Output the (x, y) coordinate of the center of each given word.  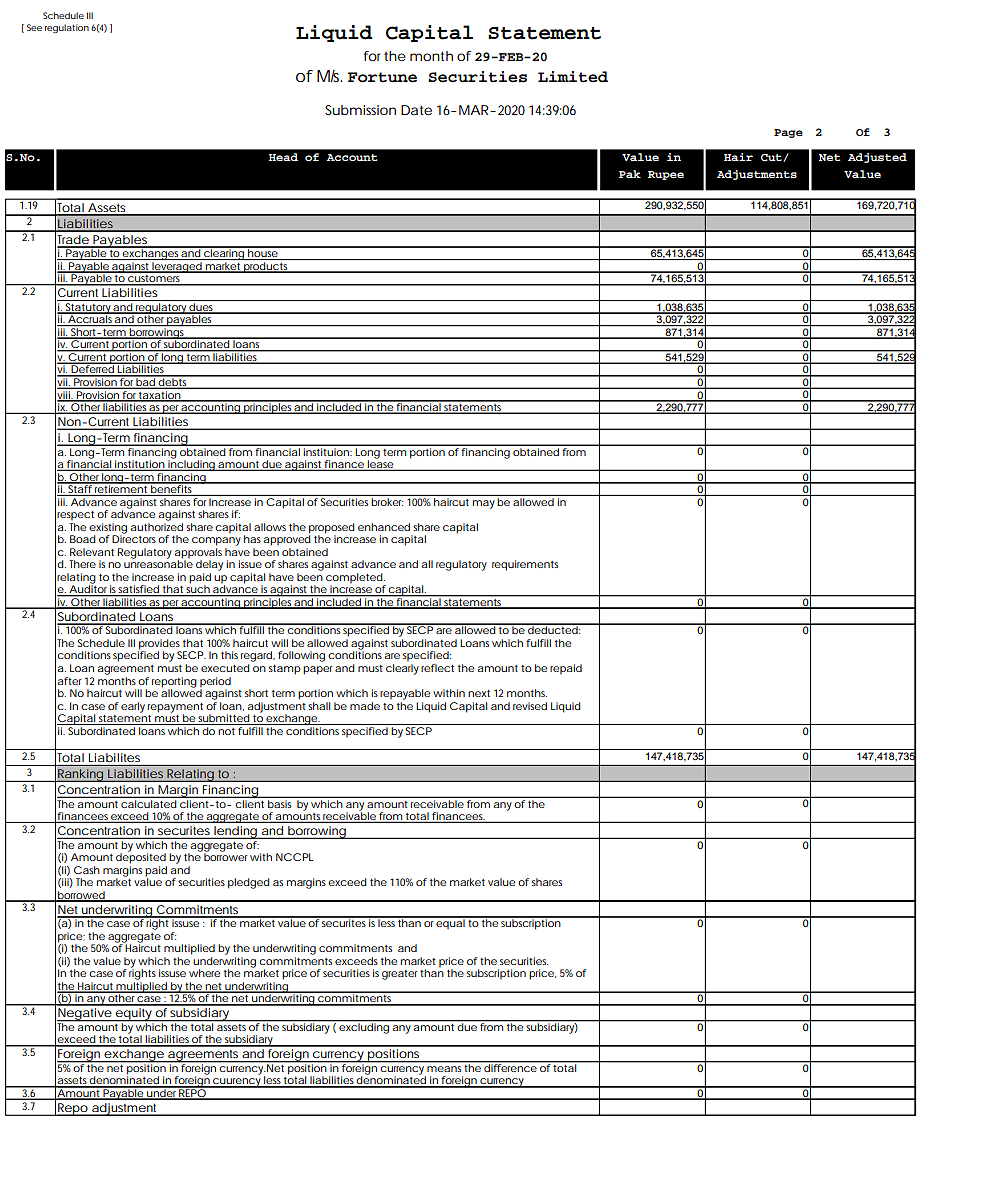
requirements (525, 565)
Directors (134, 538)
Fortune (382, 77)
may (484, 504)
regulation (67, 28)
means (444, 1069)
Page (788, 133)
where (204, 973)
